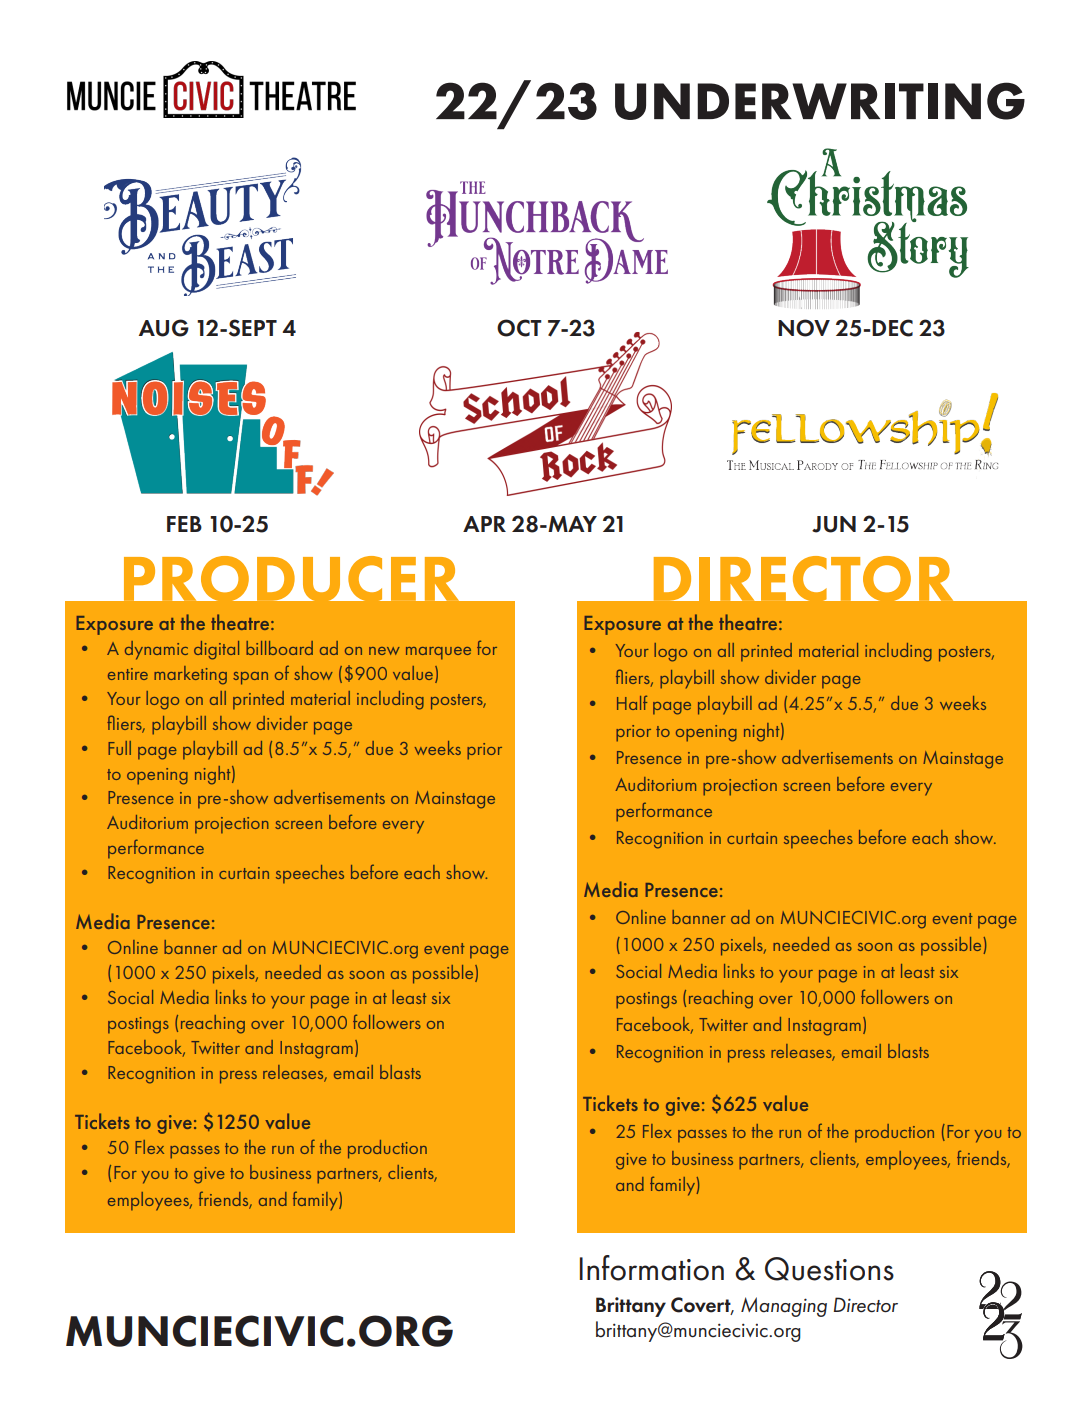  Describe the element at coordinates (190, 675) in the screenshot. I see `marketing` at that location.
